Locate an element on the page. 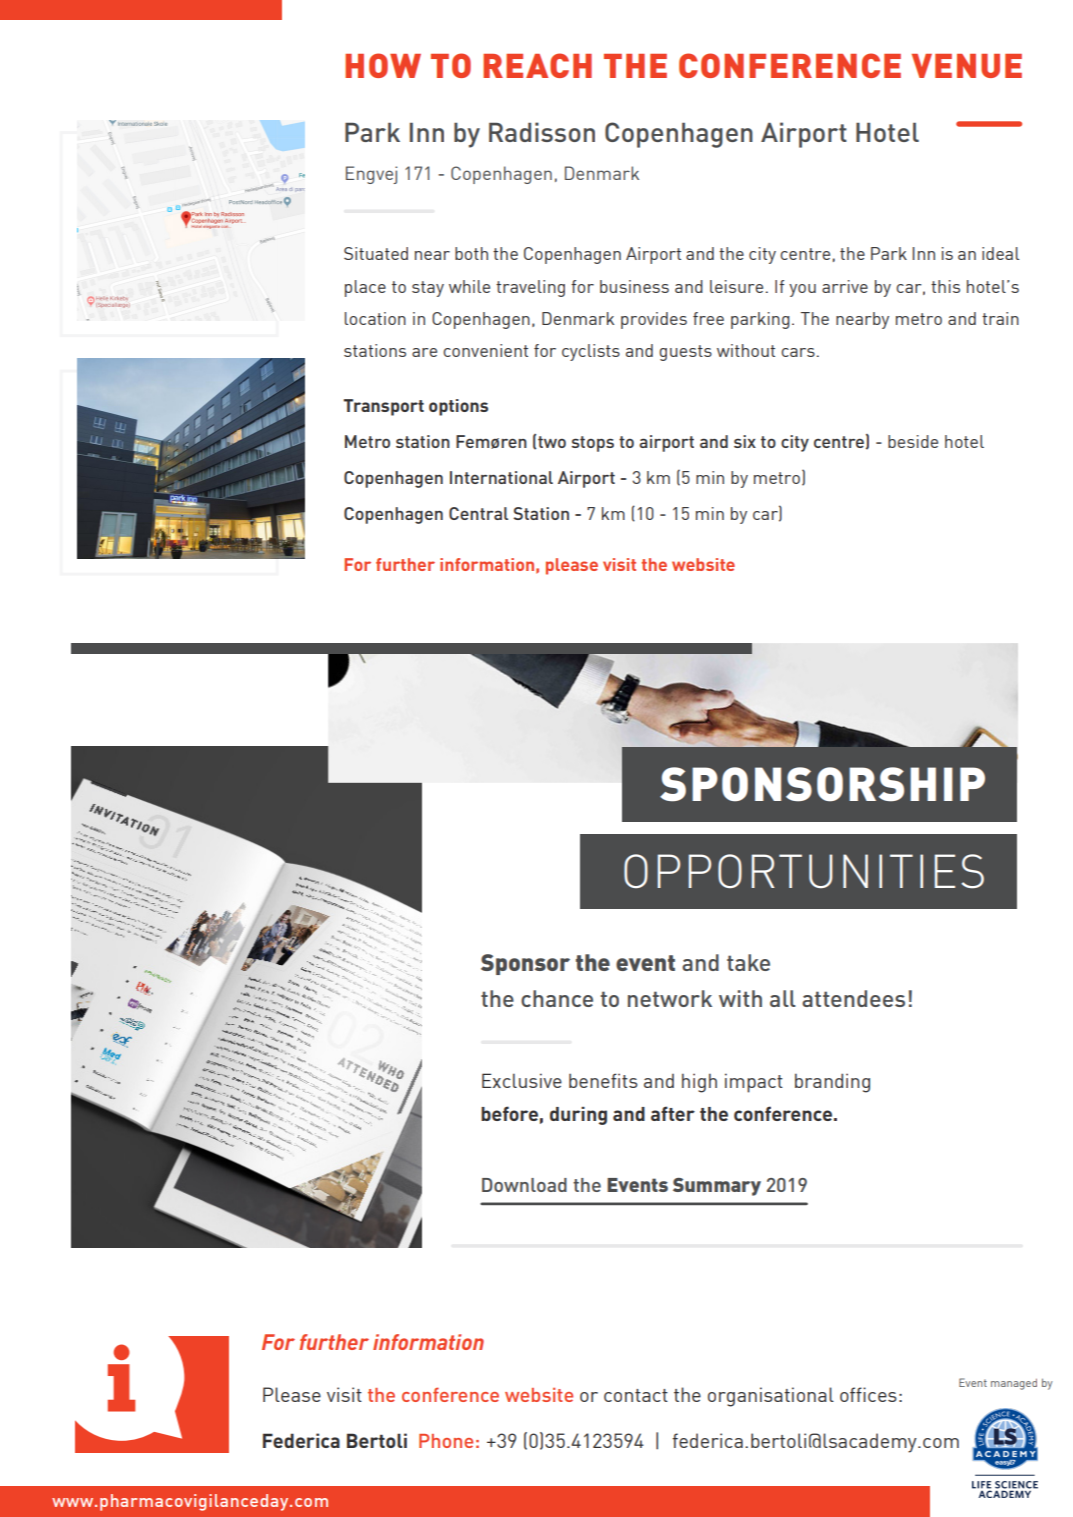 The height and width of the image is (1517, 1073). Phone is located at coordinates (446, 1441).
